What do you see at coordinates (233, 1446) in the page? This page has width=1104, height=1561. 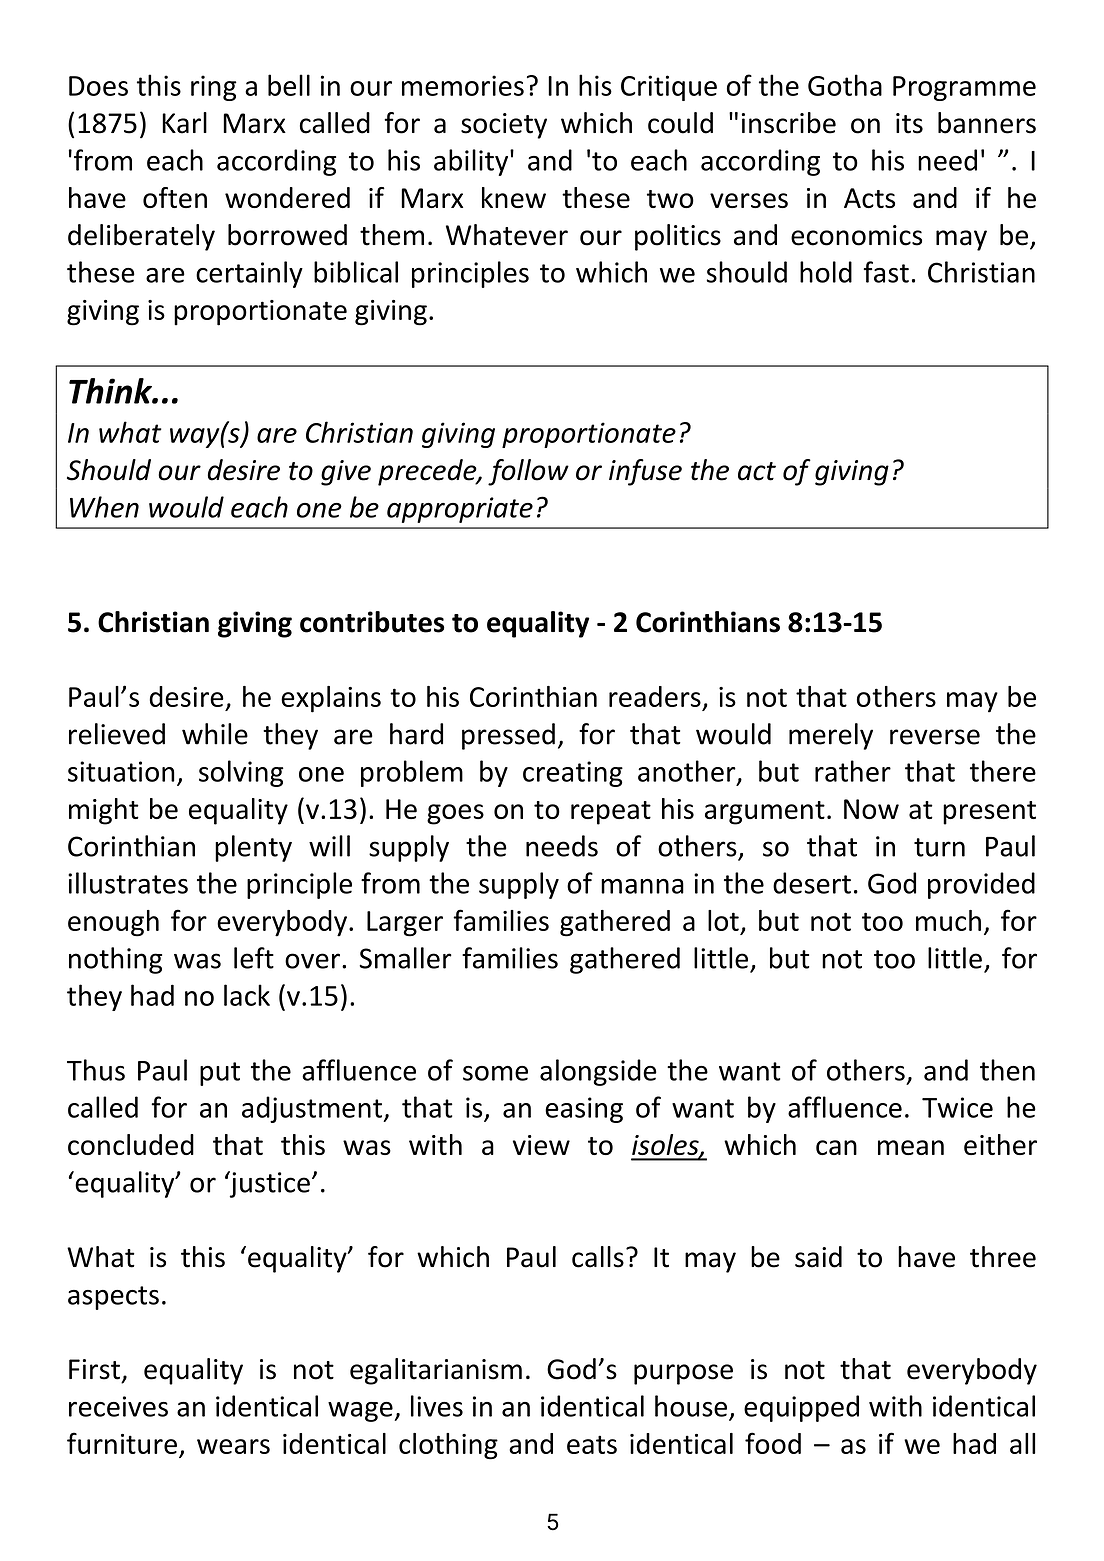 I see `wears` at bounding box center [233, 1446].
